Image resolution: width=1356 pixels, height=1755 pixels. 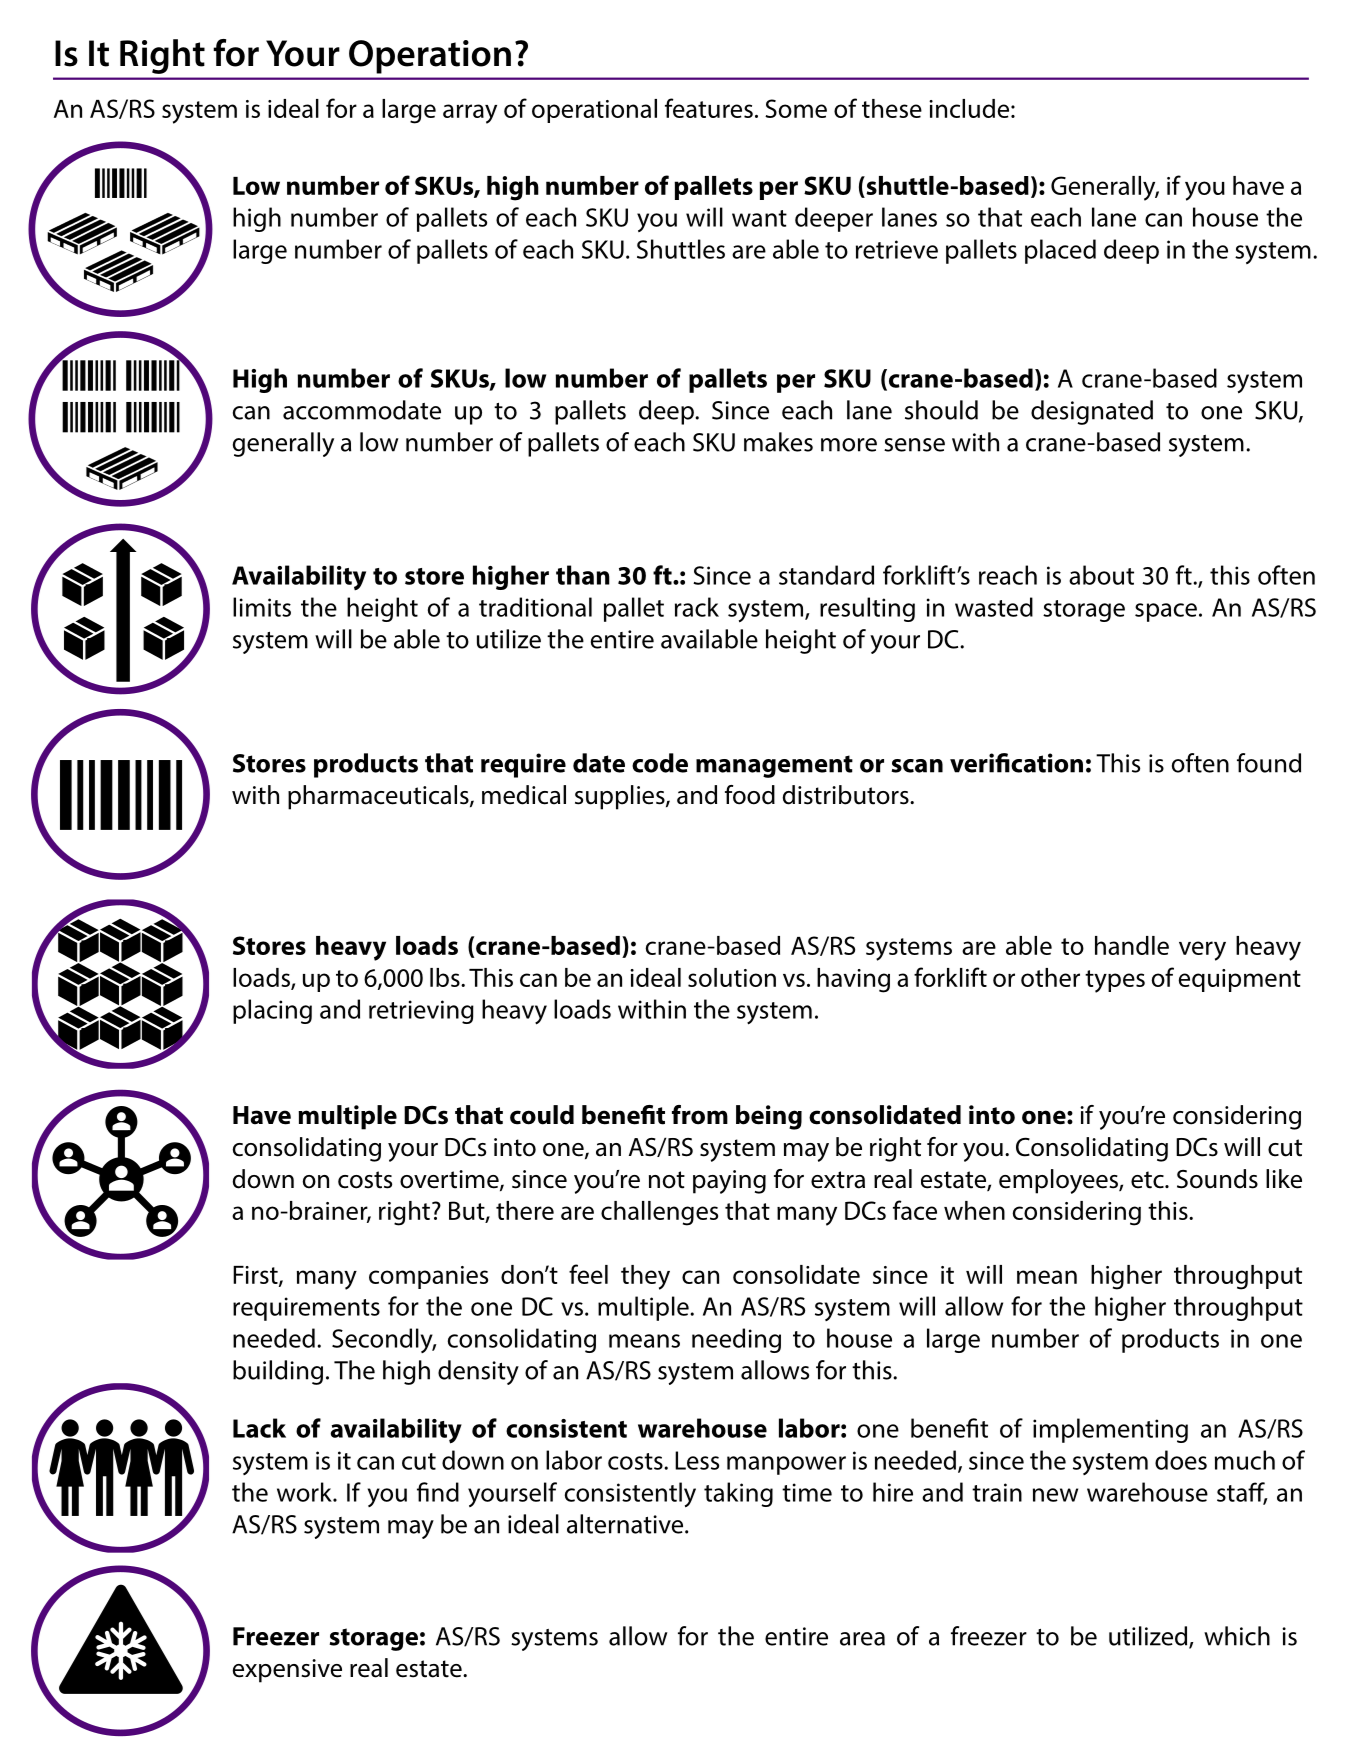 I want to click on handle, so click(x=1132, y=945).
